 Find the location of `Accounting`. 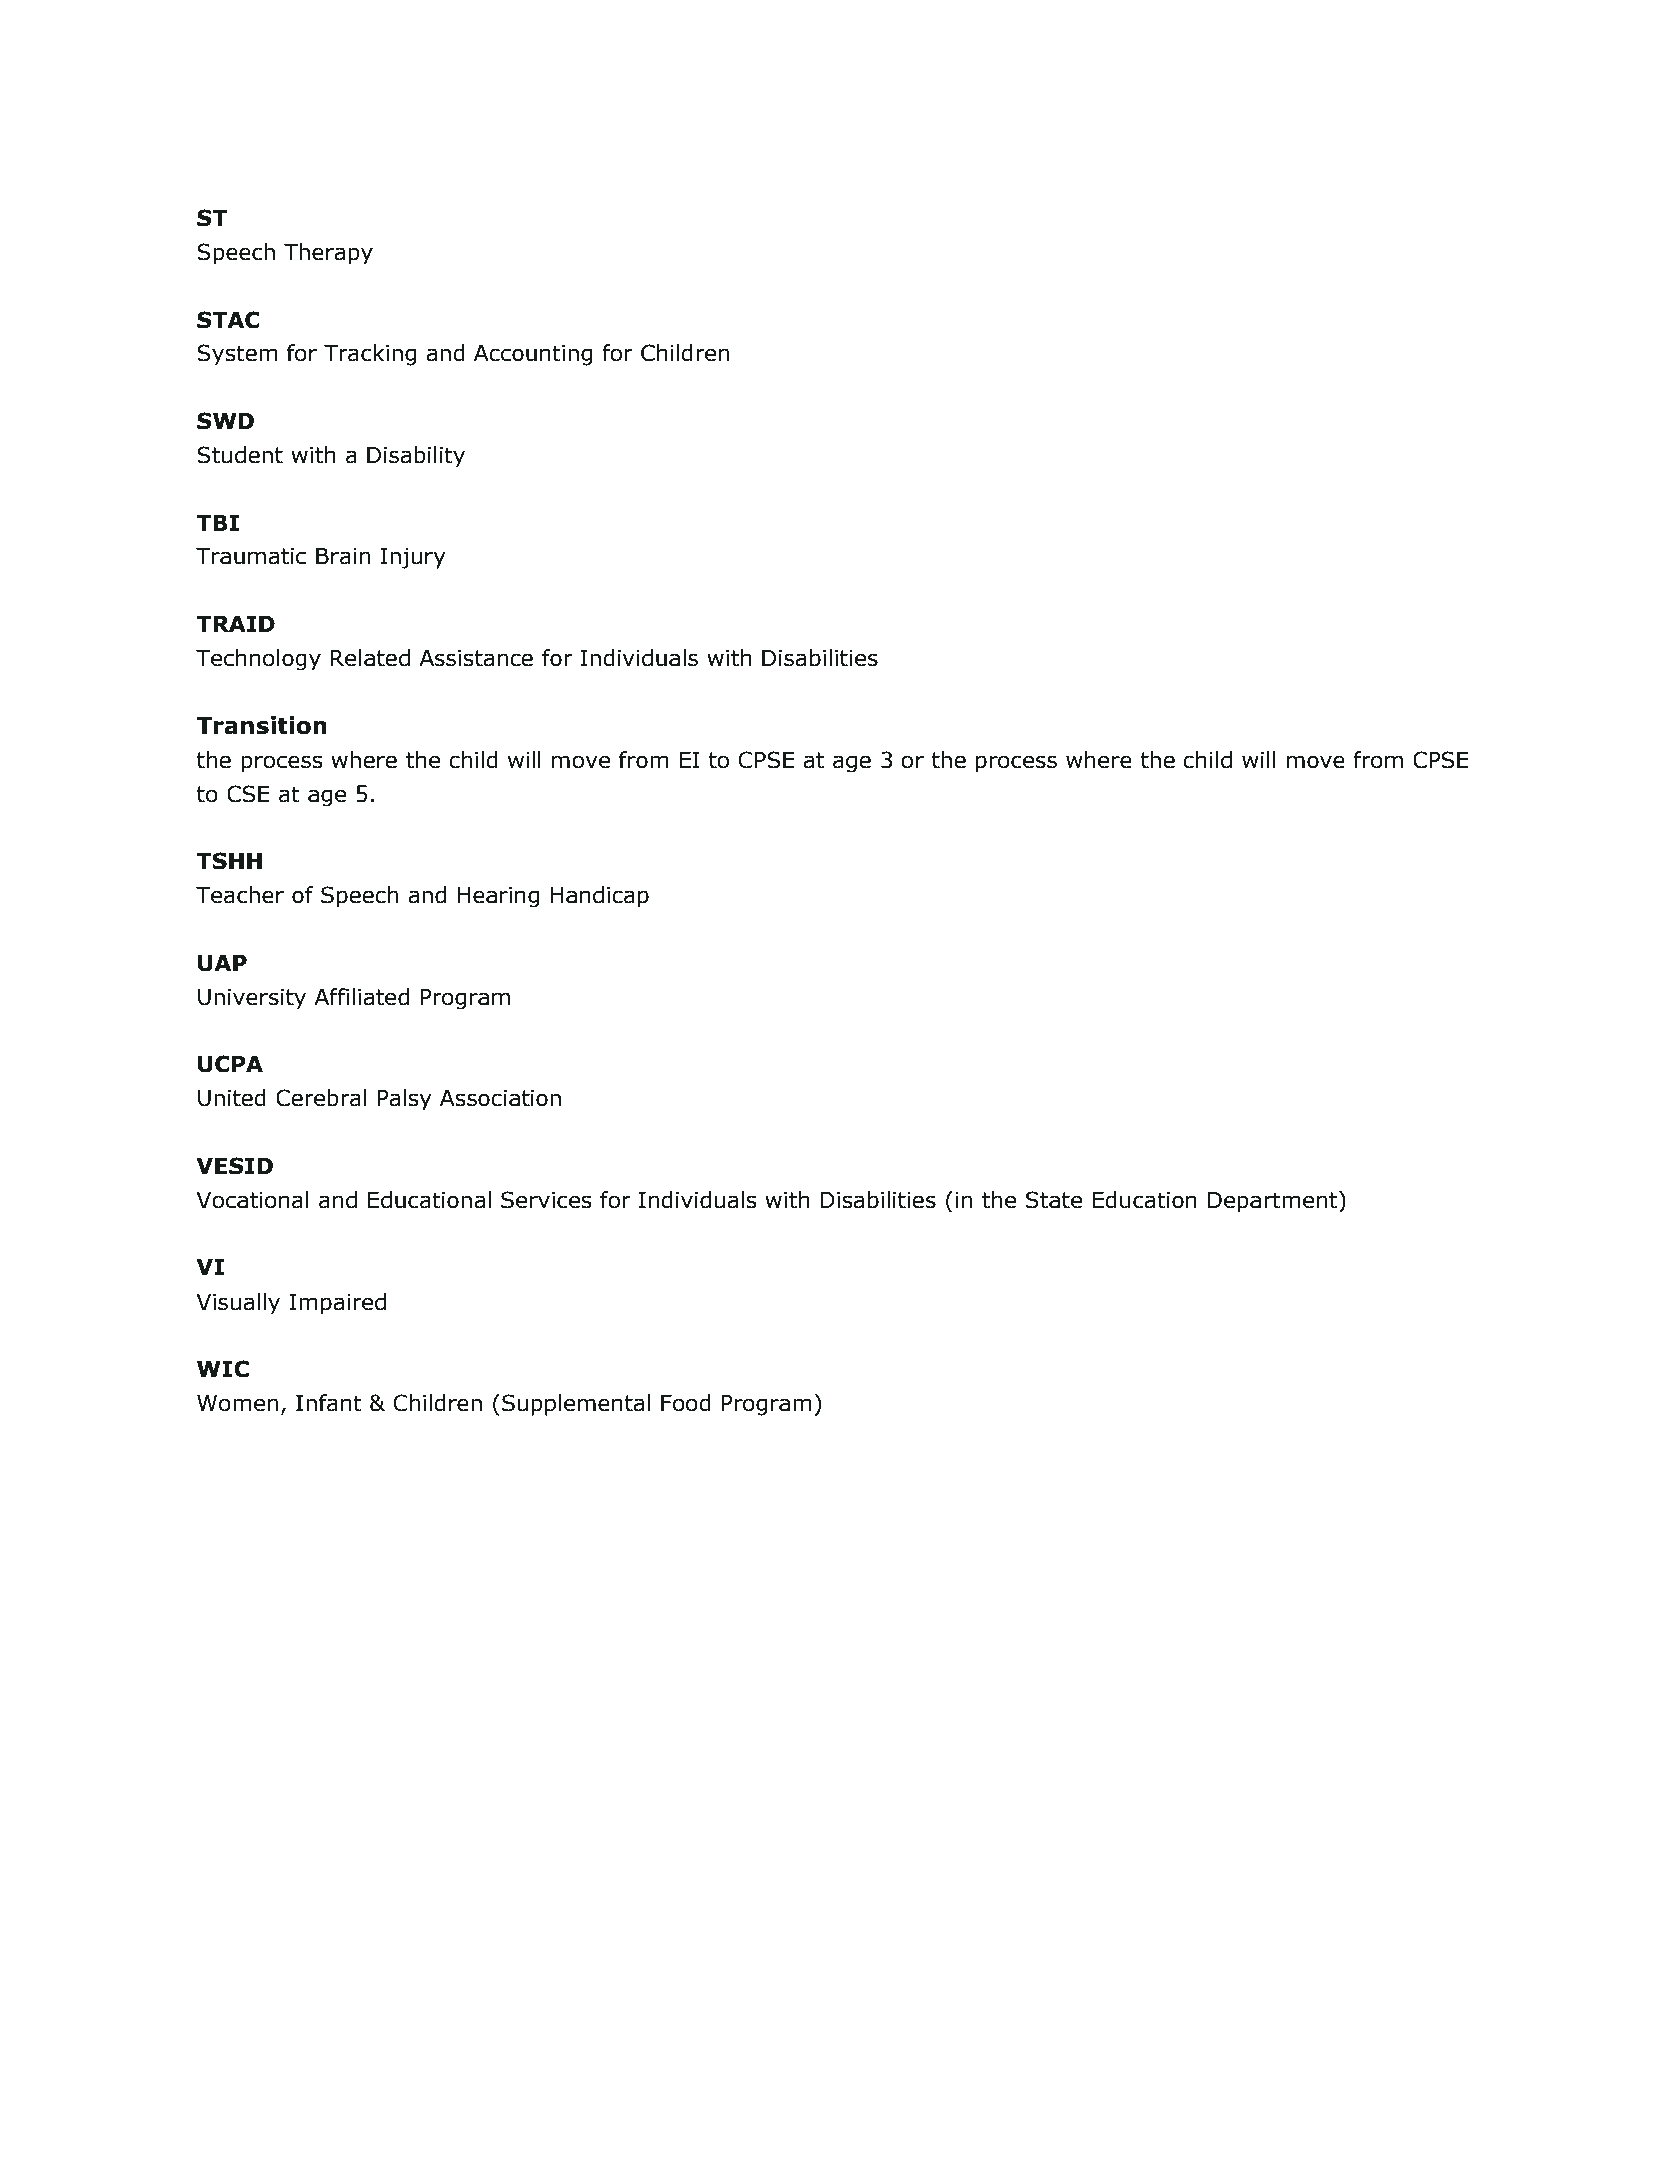

Accounting is located at coordinates (533, 355).
